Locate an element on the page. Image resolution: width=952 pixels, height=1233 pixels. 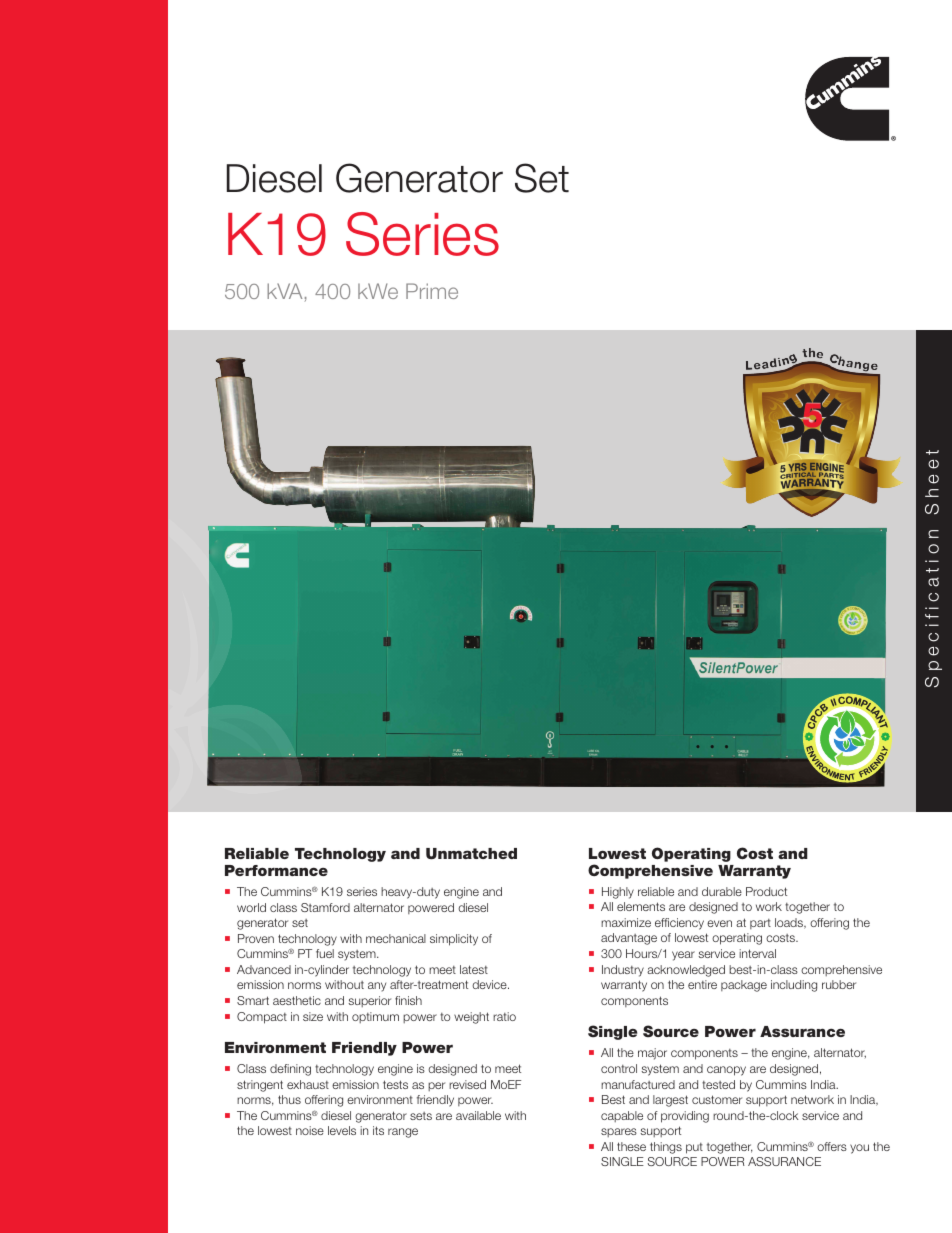
loads is located at coordinates (790, 923).
